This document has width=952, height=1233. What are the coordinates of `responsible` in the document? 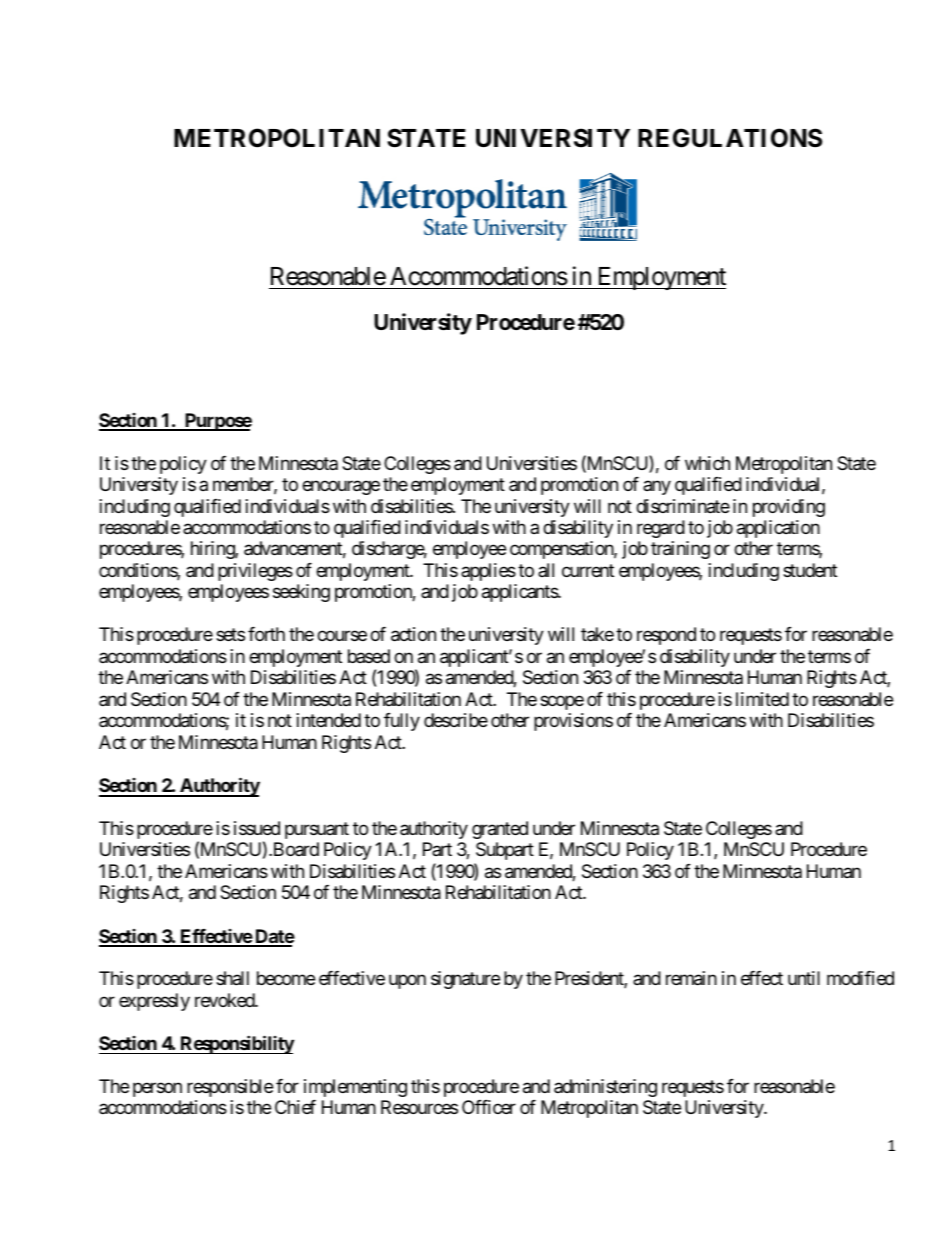 It's located at (230, 1088).
